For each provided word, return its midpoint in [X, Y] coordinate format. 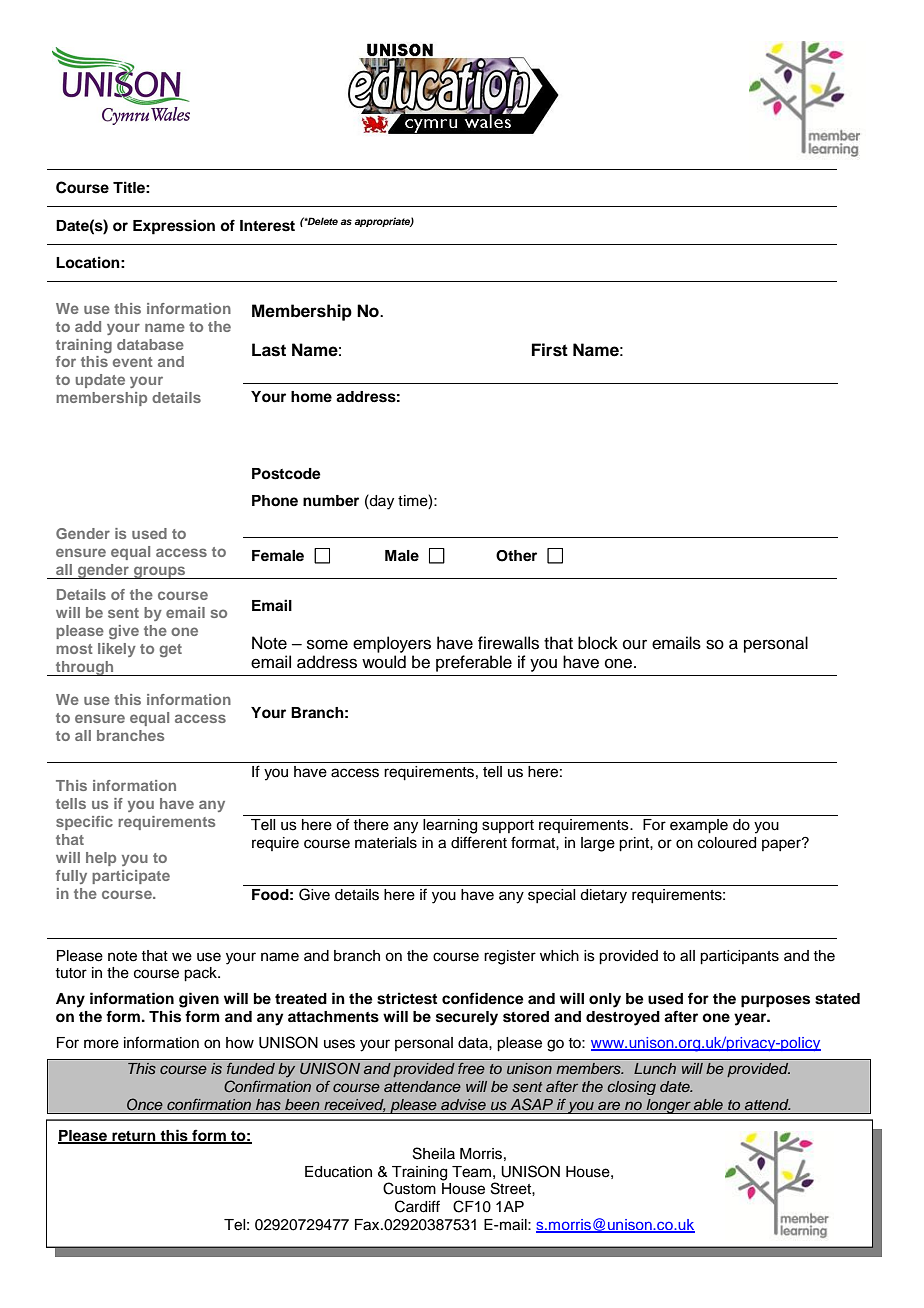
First [550, 350]
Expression [174, 227]
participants [739, 957]
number [331, 501]
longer [668, 1106]
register [510, 957]
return [134, 1137]
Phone [275, 501]
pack [201, 974]
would [384, 662]
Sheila [434, 1153]
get [170, 650]
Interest [267, 226]
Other [516, 556]
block [598, 643]
